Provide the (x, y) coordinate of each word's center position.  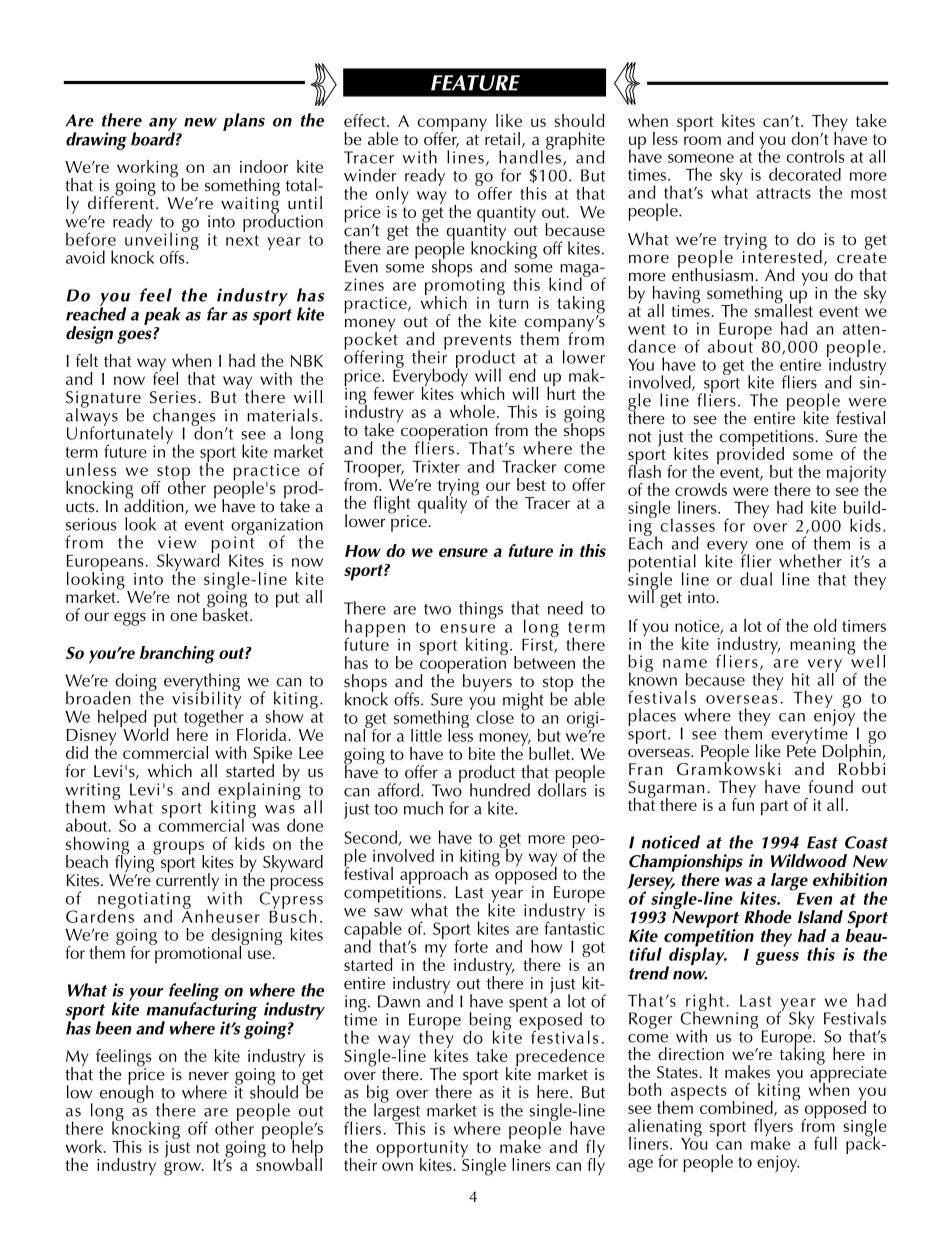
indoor (264, 166)
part (775, 808)
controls (815, 156)
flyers (773, 1127)
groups (178, 849)
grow (183, 1169)
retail (502, 139)
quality (442, 503)
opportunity (422, 1150)
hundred (500, 790)
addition (155, 506)
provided (750, 456)
